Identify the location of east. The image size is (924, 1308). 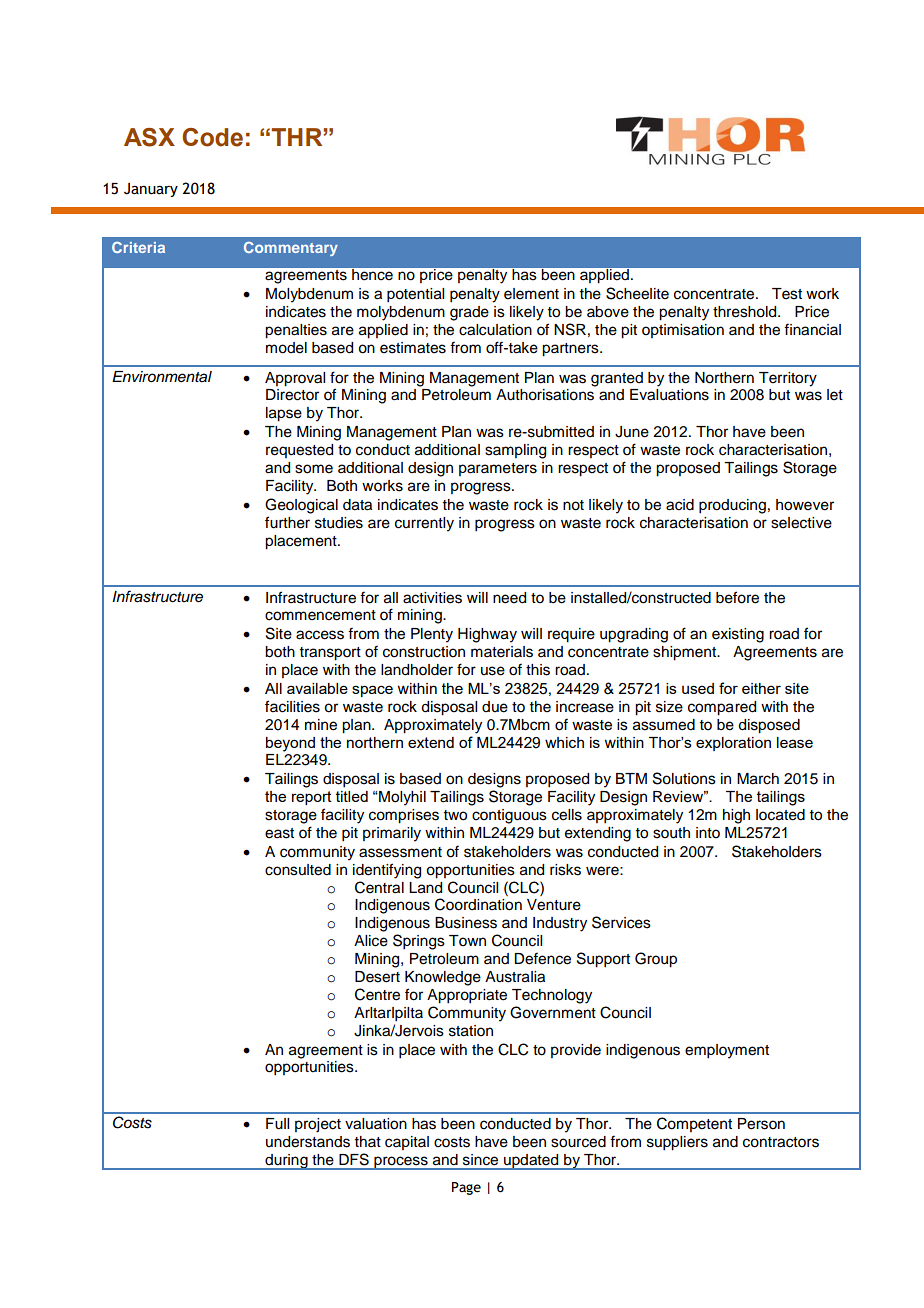
(279, 833).
